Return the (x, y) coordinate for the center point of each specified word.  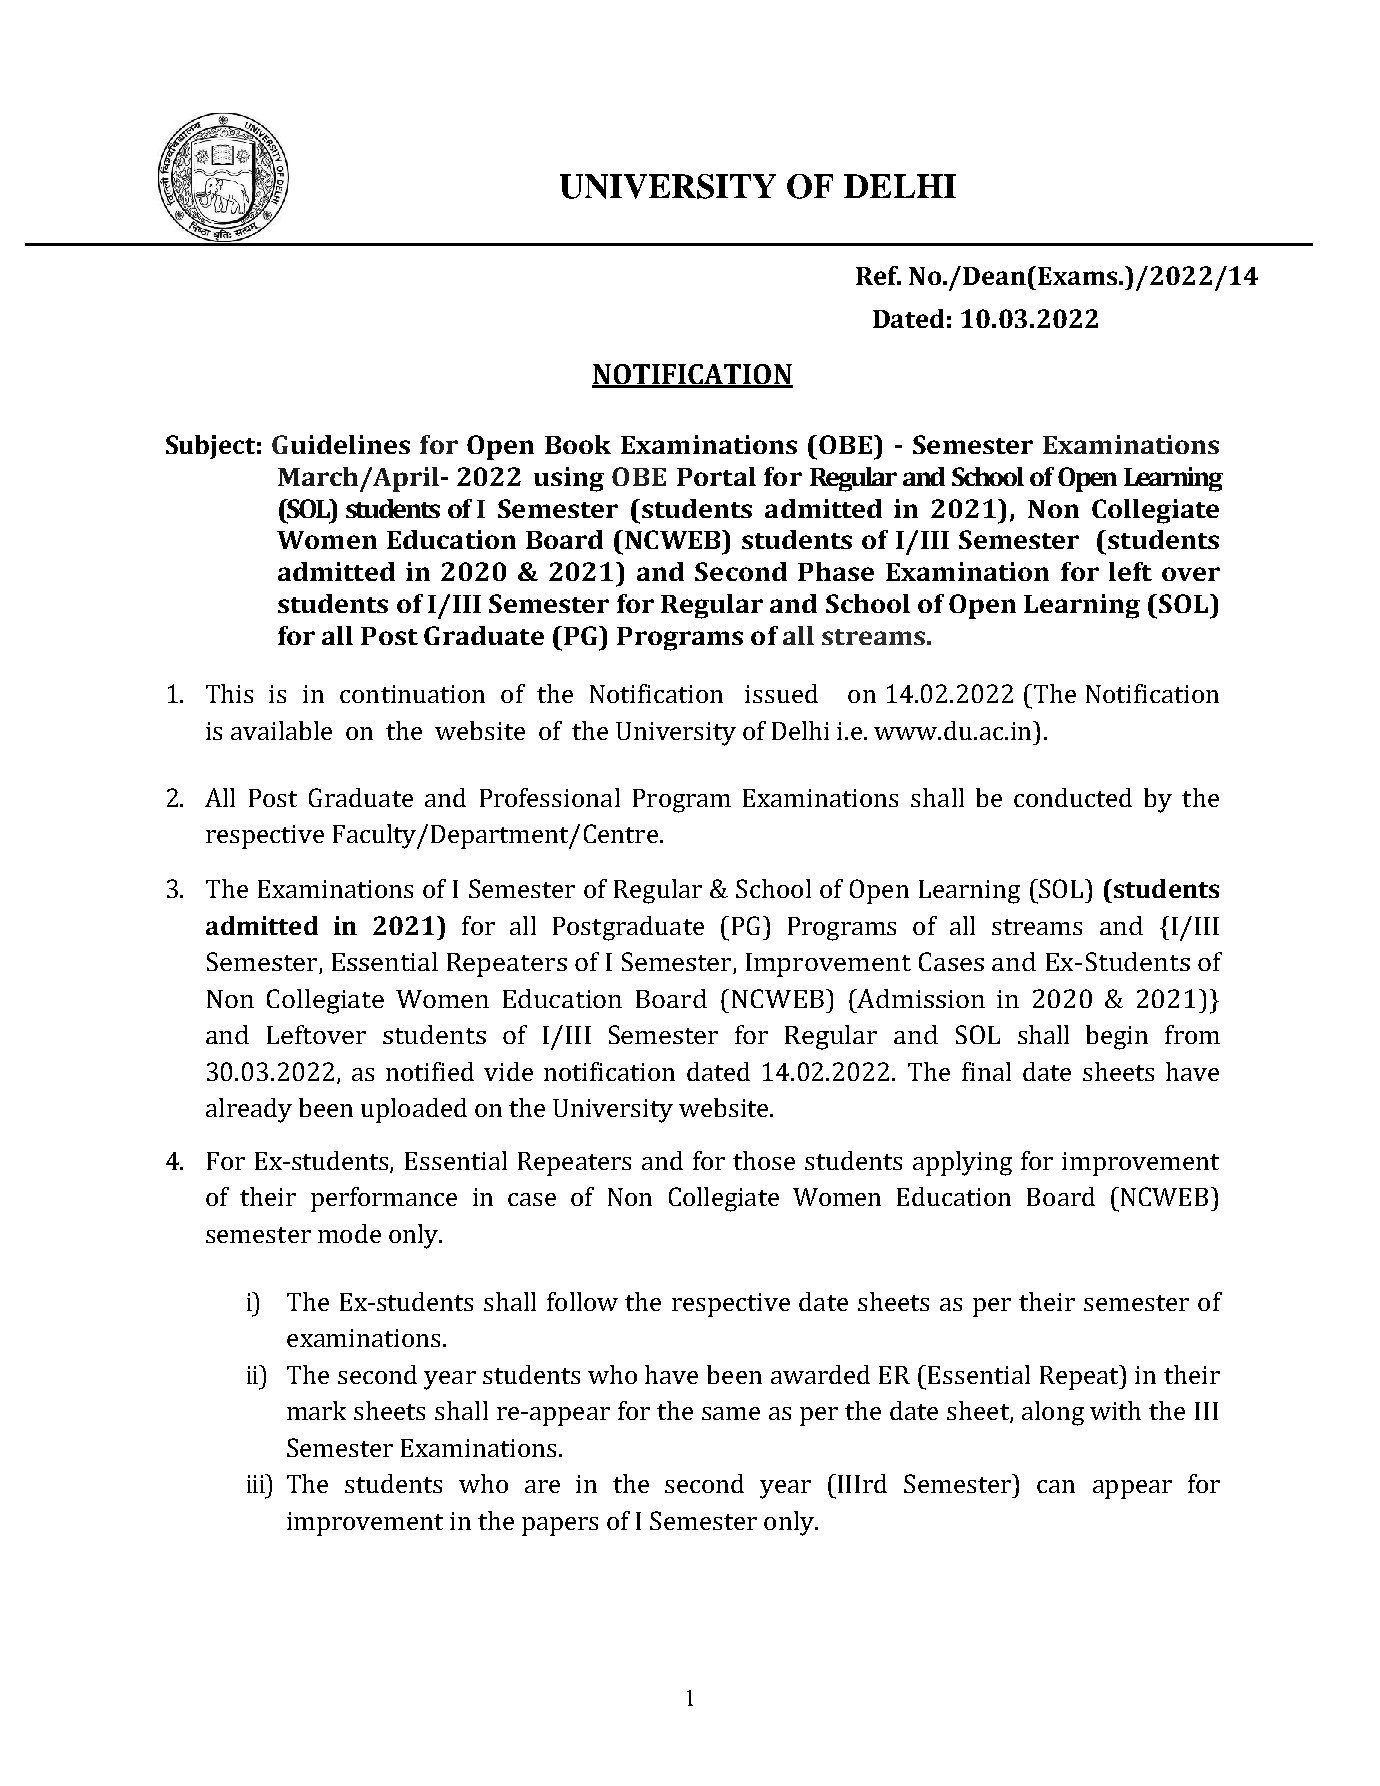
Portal (716, 476)
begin (1117, 1037)
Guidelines (341, 444)
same (731, 1413)
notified (430, 1071)
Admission (920, 998)
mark (316, 1410)
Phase (836, 571)
